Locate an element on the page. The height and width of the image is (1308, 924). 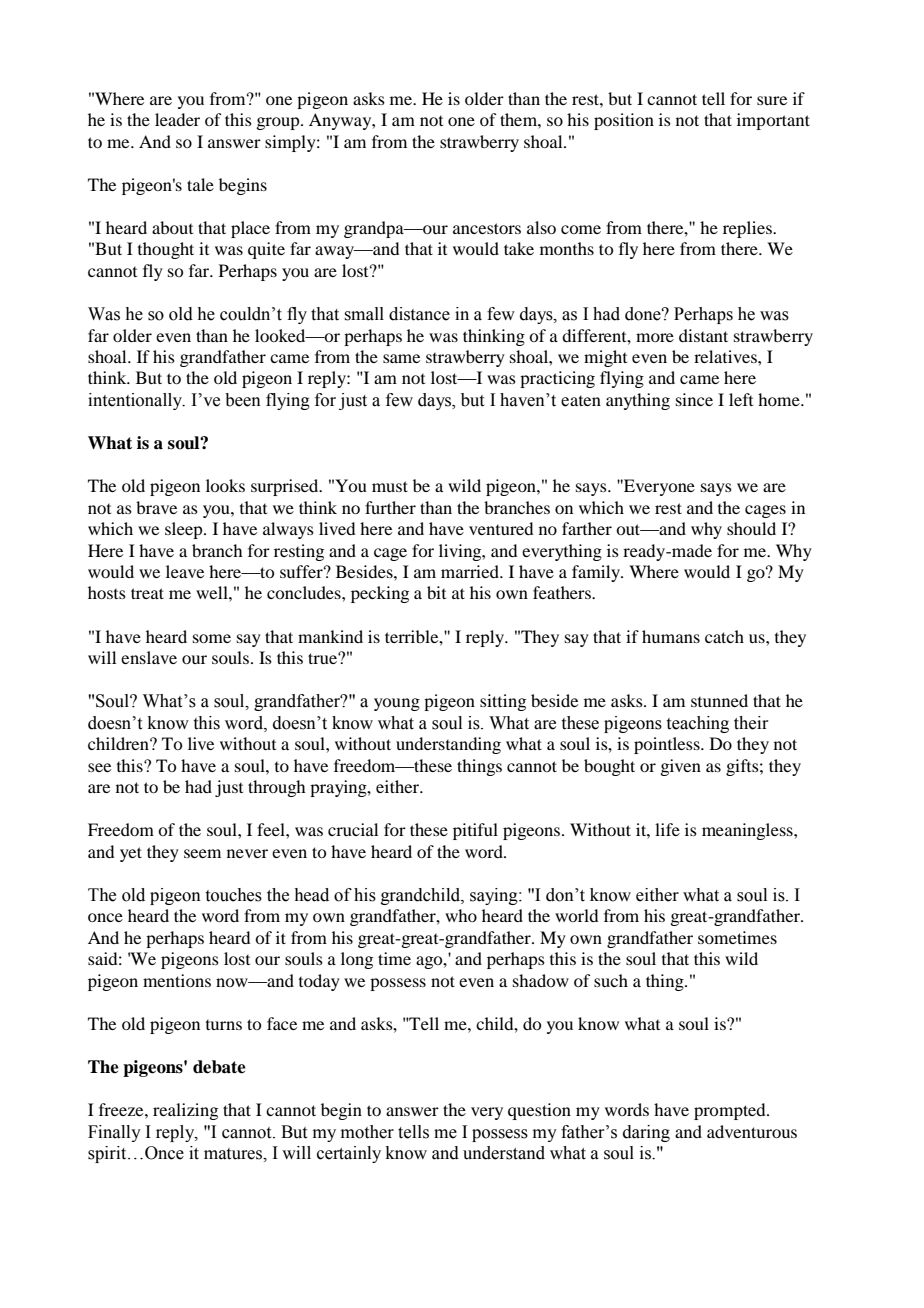
leader is located at coordinates (177, 119).
